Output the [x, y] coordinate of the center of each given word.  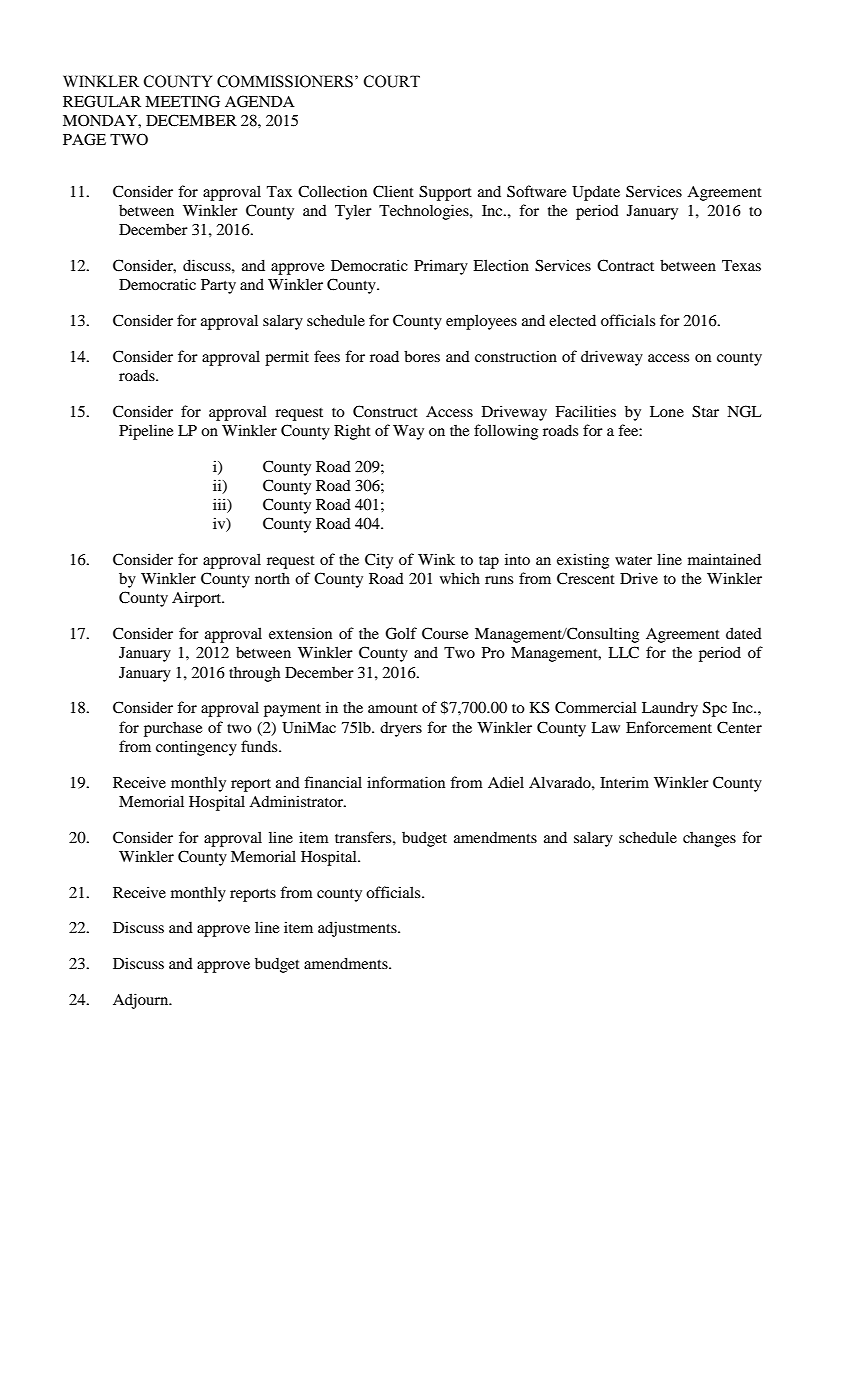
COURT [392, 81]
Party [218, 286]
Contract [625, 265]
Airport [198, 599]
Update [596, 193]
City [379, 561]
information [406, 782]
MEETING [182, 101]
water [633, 560]
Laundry [670, 709]
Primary [441, 267]
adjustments [358, 929]
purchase [173, 729]
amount [393, 708]
